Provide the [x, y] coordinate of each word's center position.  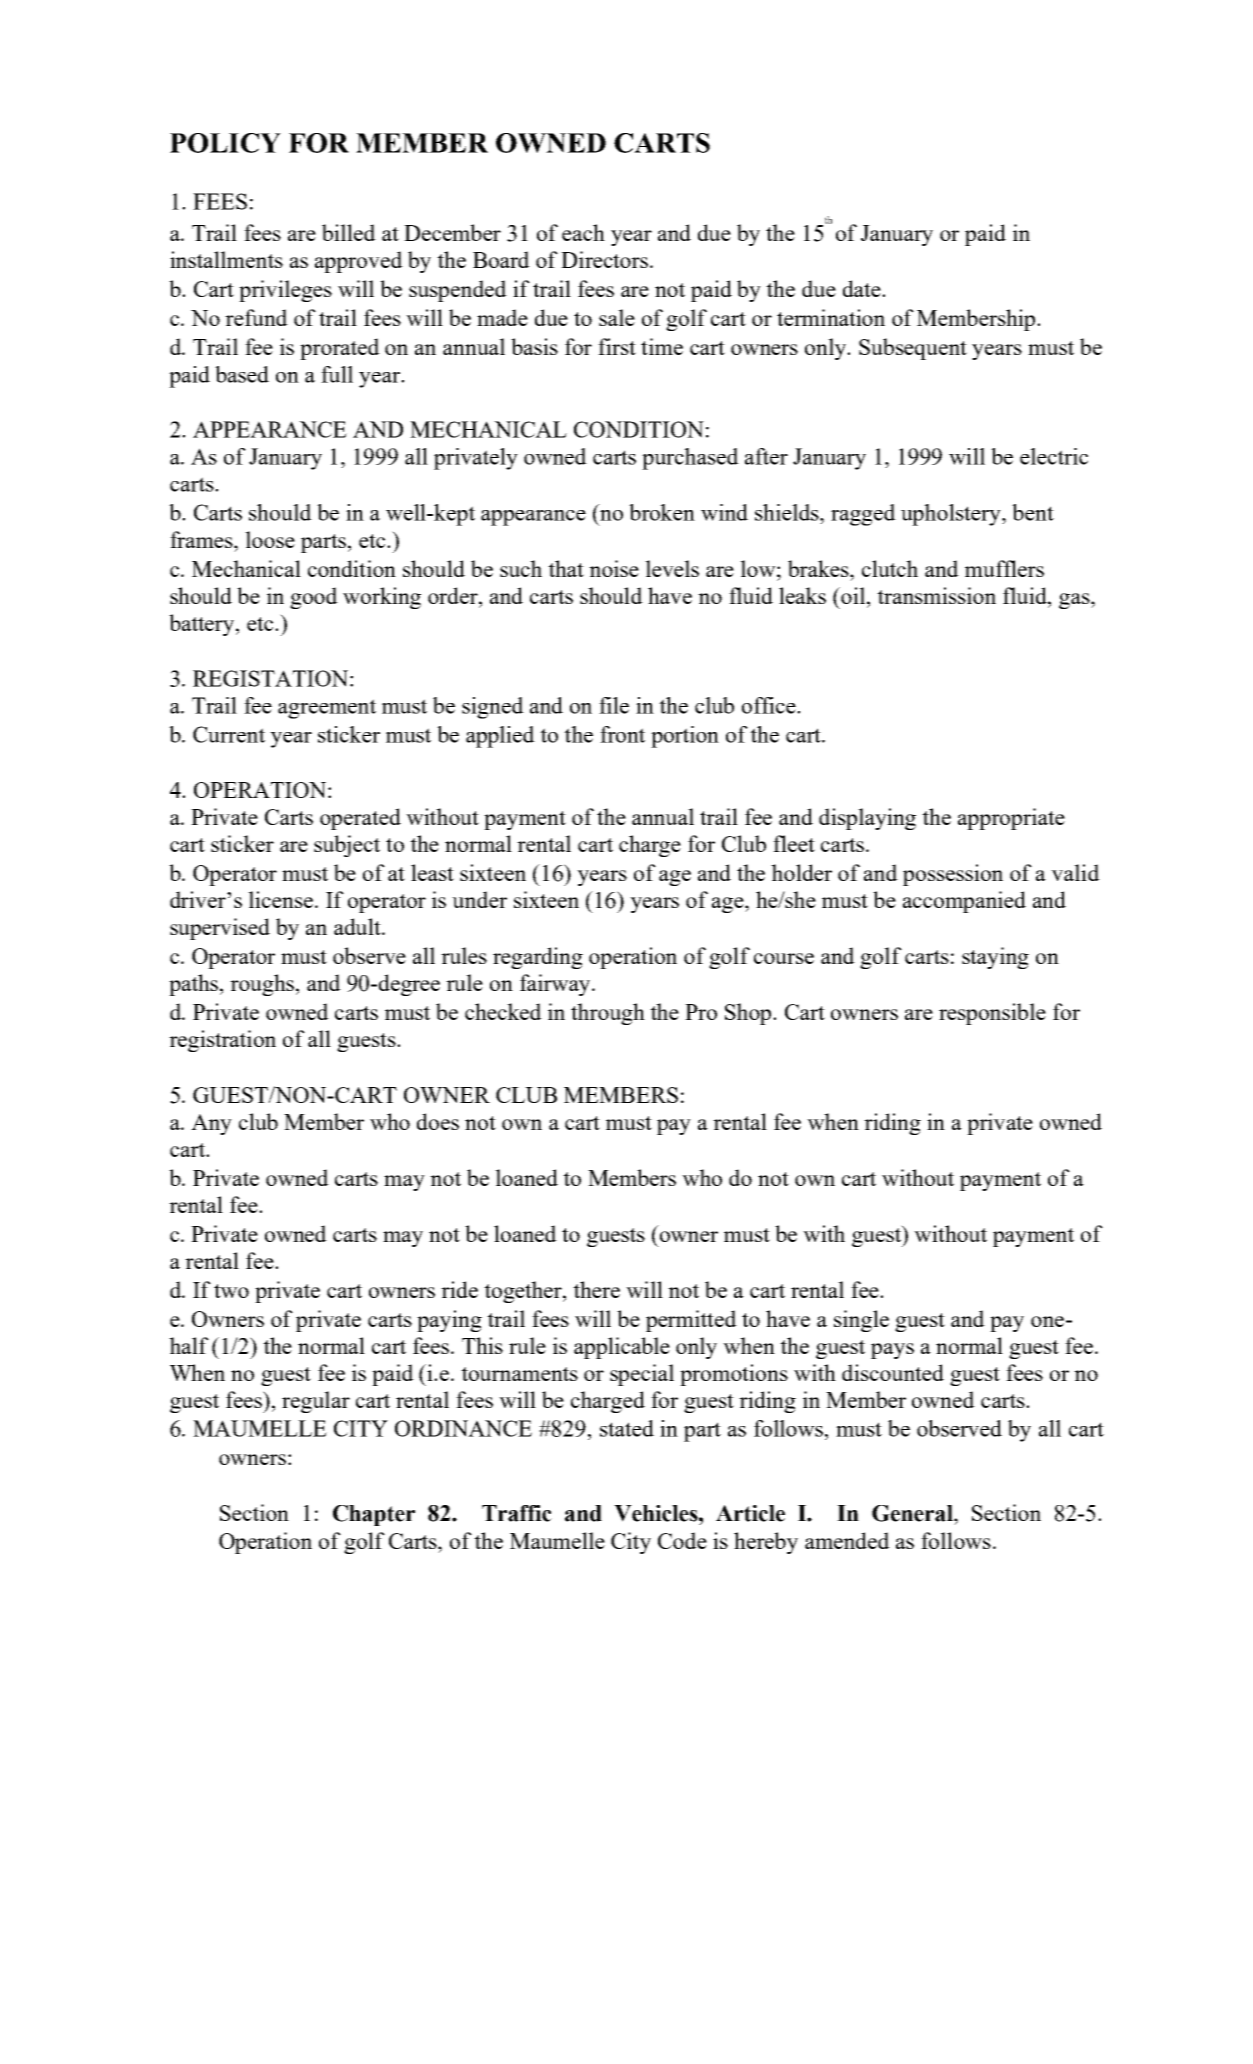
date [863, 288]
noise [614, 568]
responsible [992, 1014]
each [583, 232]
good [314, 598]
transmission [936, 595]
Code [682, 1540]
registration [222, 1041]
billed [349, 232]
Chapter [374, 1515]
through [608, 1014]
